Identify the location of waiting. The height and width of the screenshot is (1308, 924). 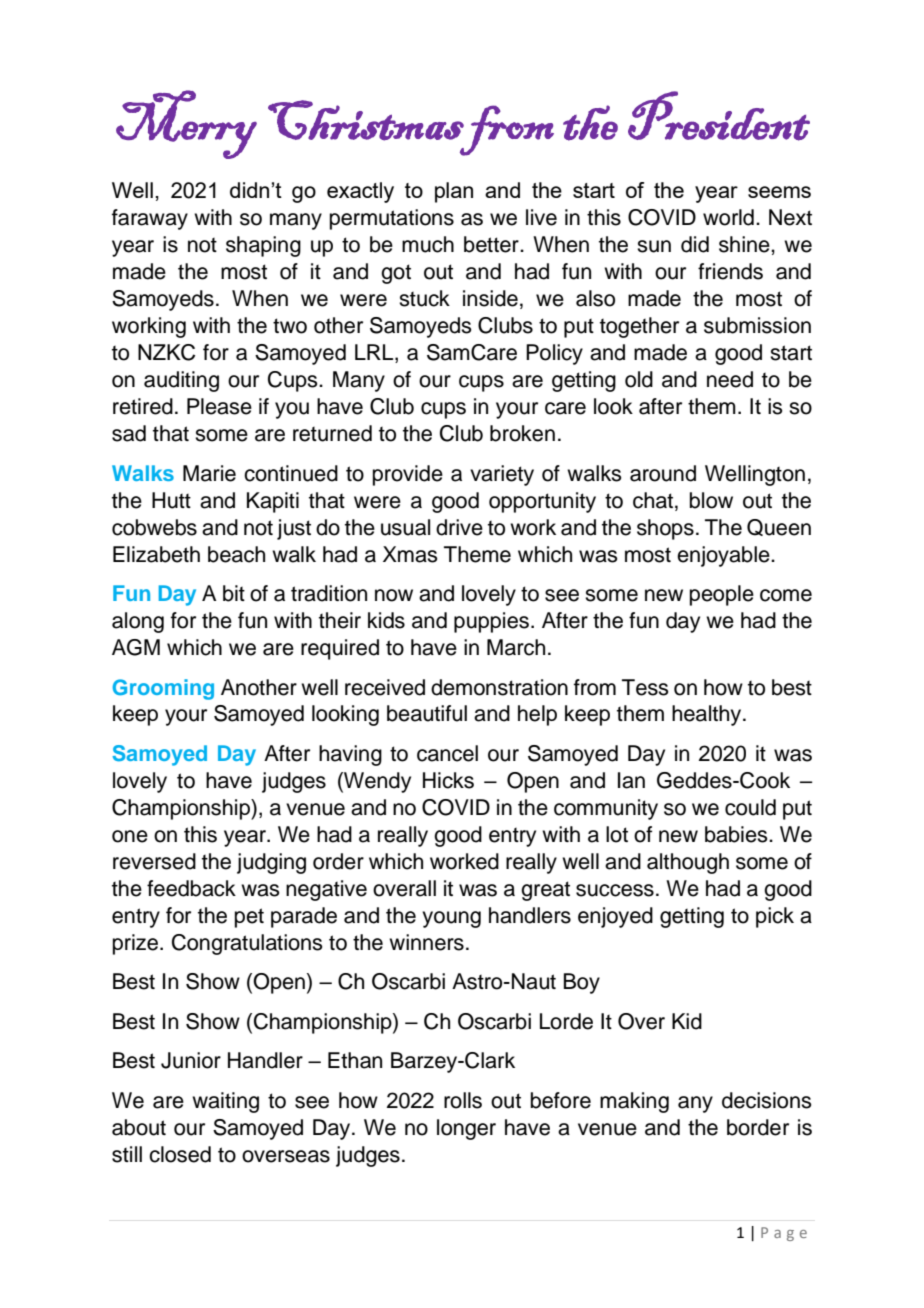
(225, 1102).
